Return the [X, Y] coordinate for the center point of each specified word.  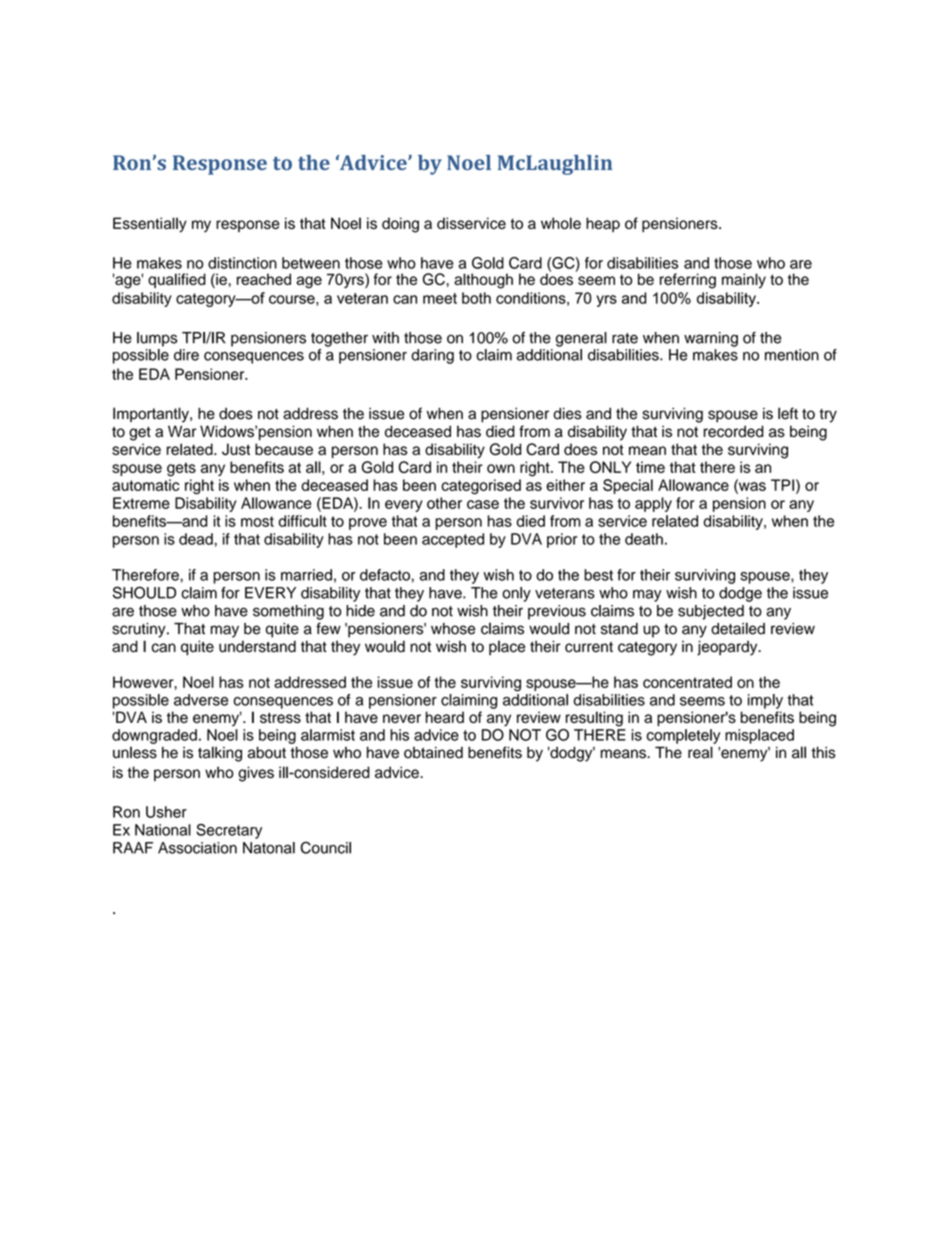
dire [186, 355]
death [644, 539]
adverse [201, 700]
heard [445, 717]
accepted [453, 540]
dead [196, 539]
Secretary [229, 831]
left [788, 413]
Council [326, 847]
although [483, 281]
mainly [744, 281]
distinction [242, 263]
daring [432, 356]
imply [765, 701]
